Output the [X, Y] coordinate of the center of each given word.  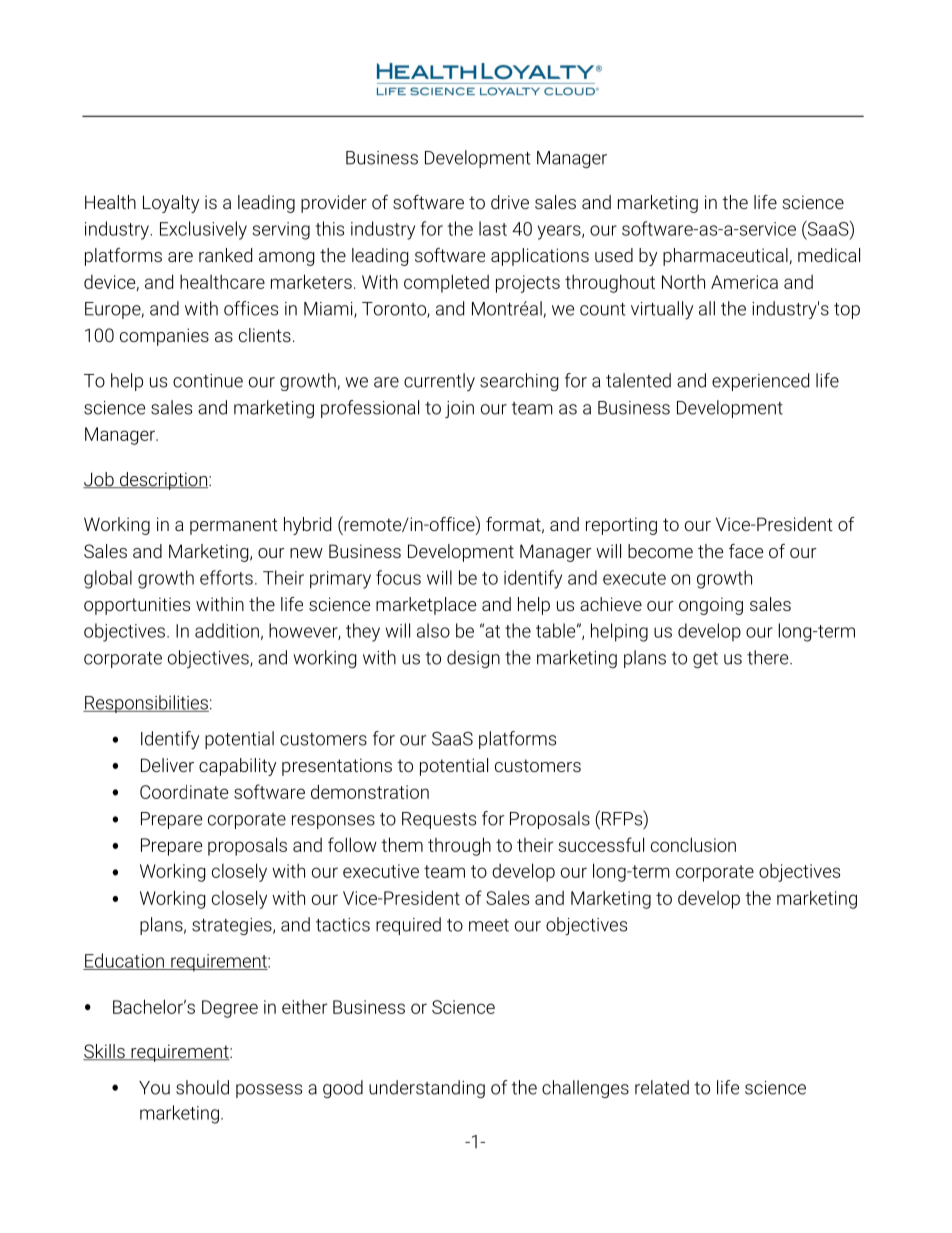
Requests [439, 820]
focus [398, 577]
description [163, 481]
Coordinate [184, 792]
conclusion [693, 844]
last [493, 228]
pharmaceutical [725, 257]
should [202, 1087]
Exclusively [203, 230]
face [746, 551]
